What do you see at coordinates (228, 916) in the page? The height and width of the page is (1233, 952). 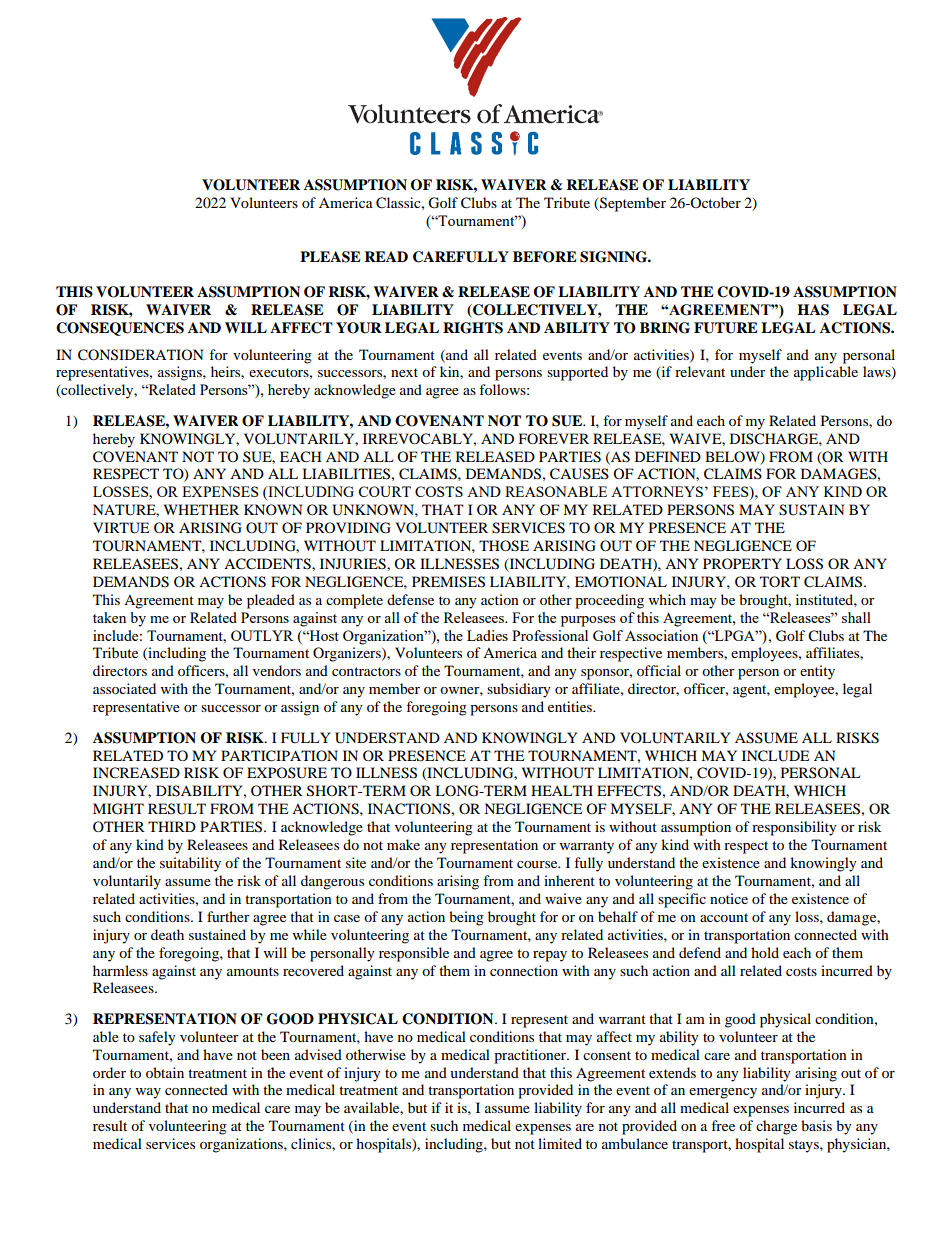 I see `further` at bounding box center [228, 916].
